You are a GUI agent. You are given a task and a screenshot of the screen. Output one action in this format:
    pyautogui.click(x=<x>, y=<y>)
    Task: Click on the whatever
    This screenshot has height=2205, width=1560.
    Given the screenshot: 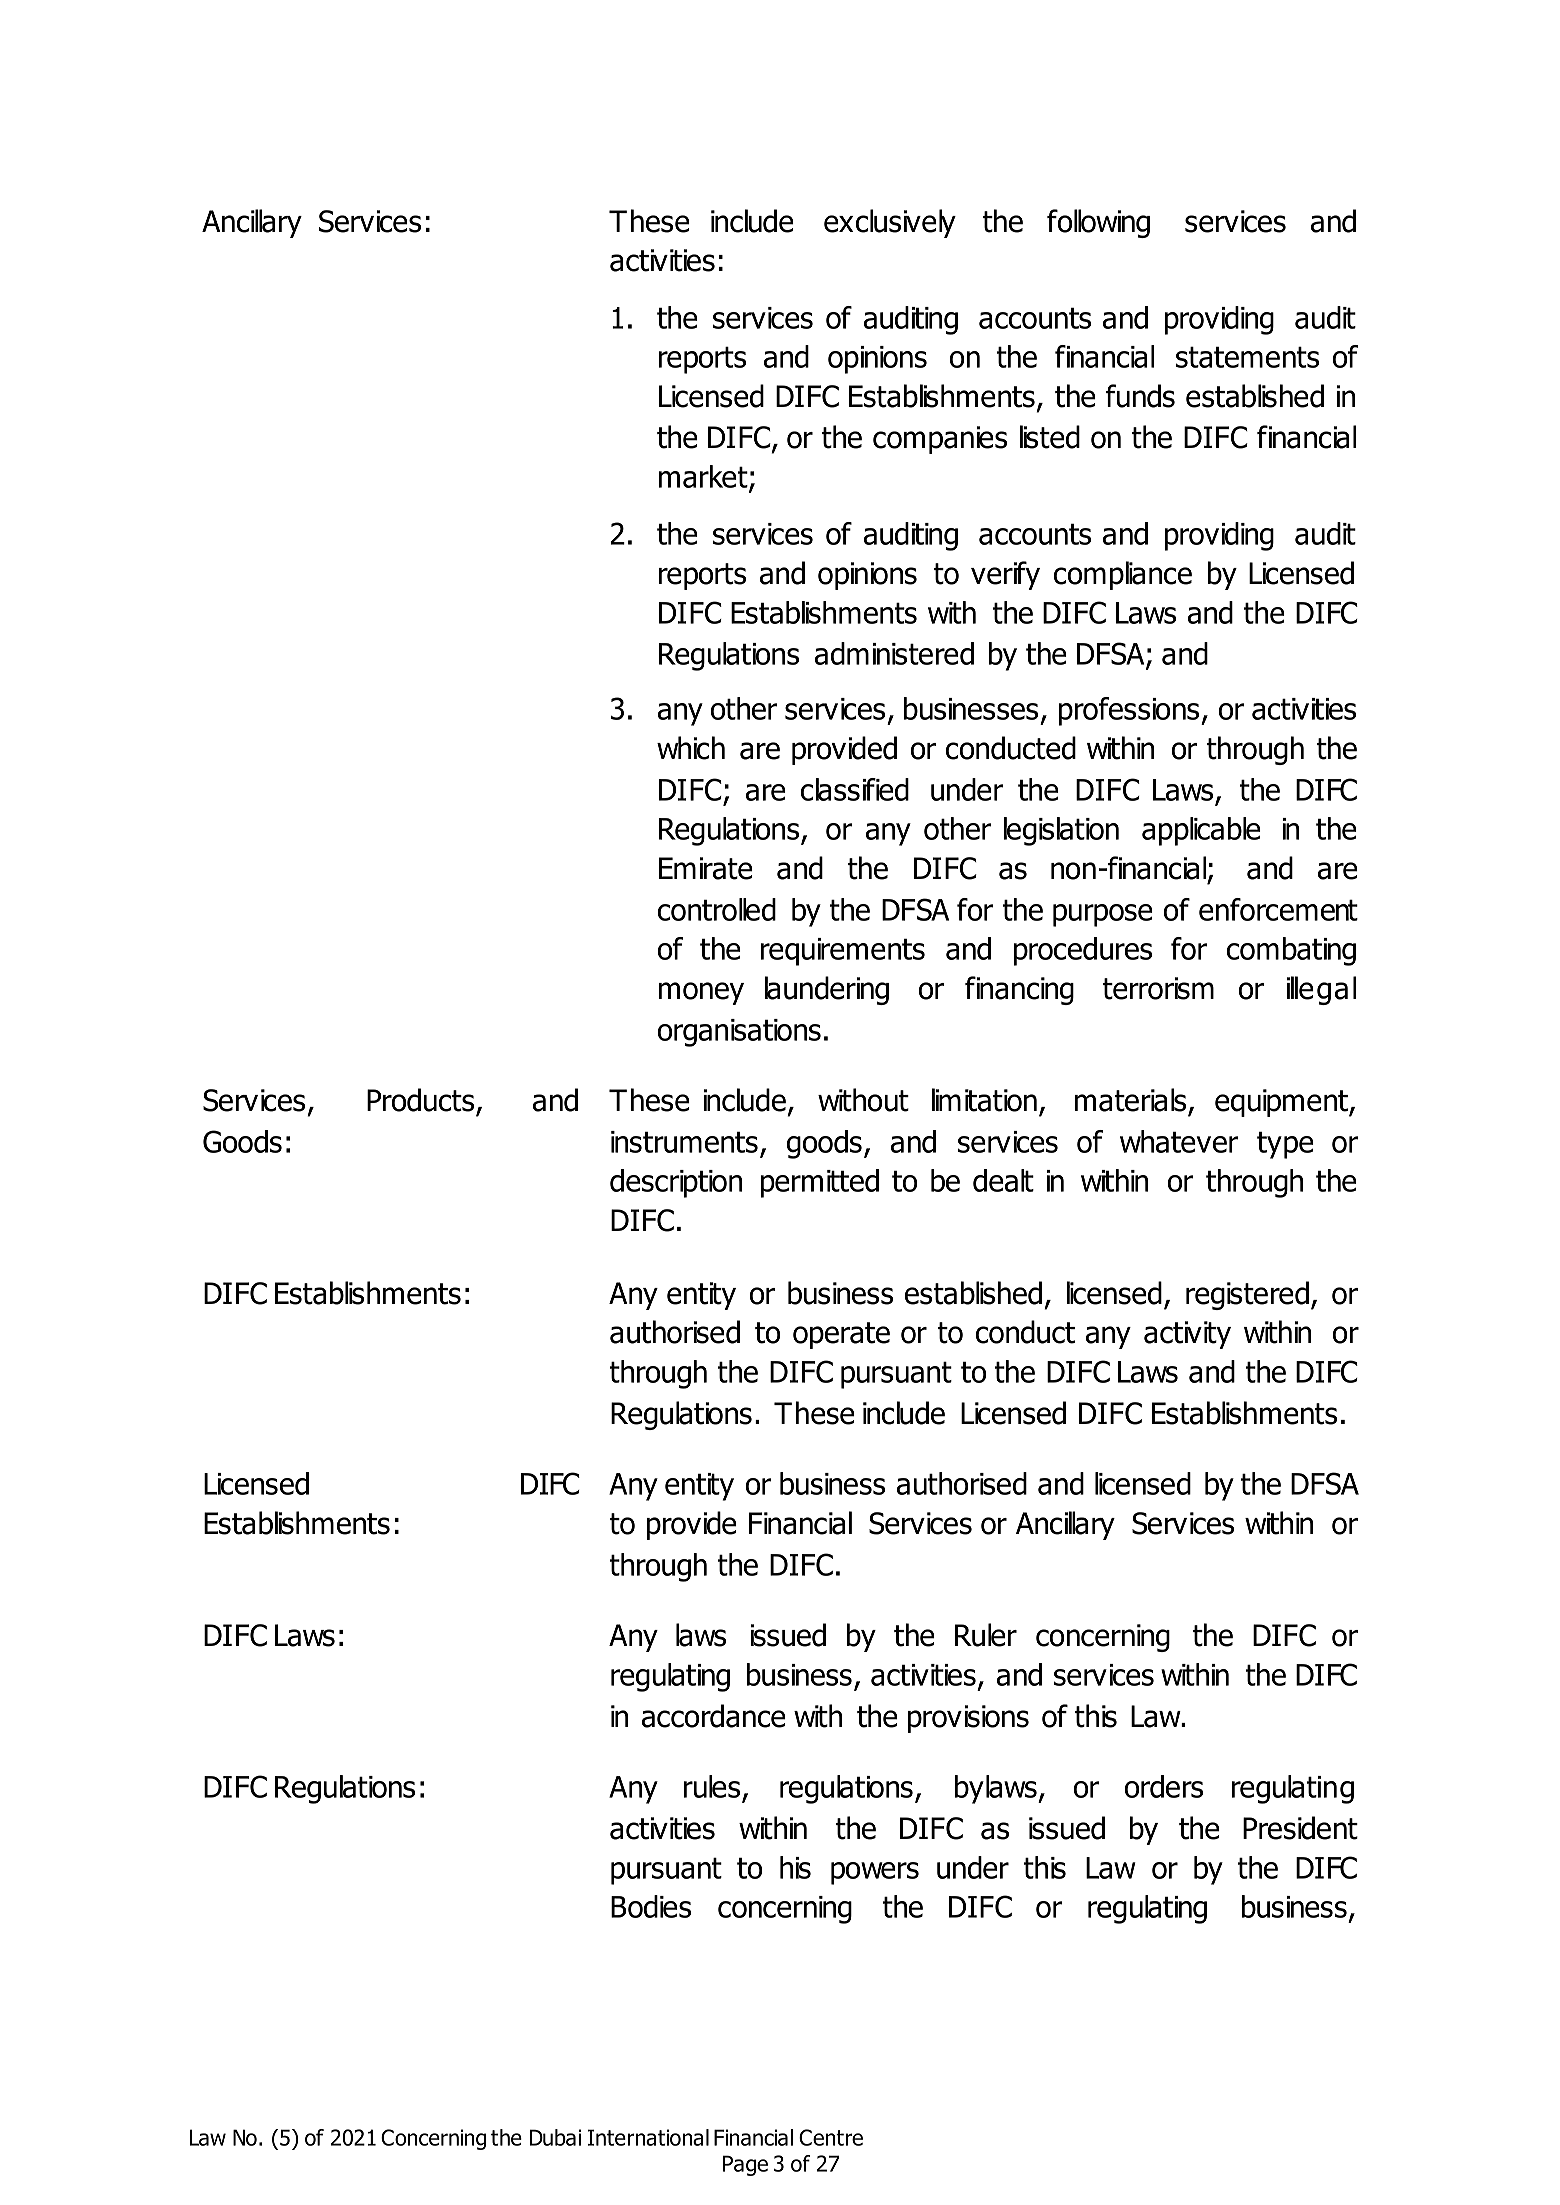 What is the action you would take?
    pyautogui.click(x=1179, y=1141)
